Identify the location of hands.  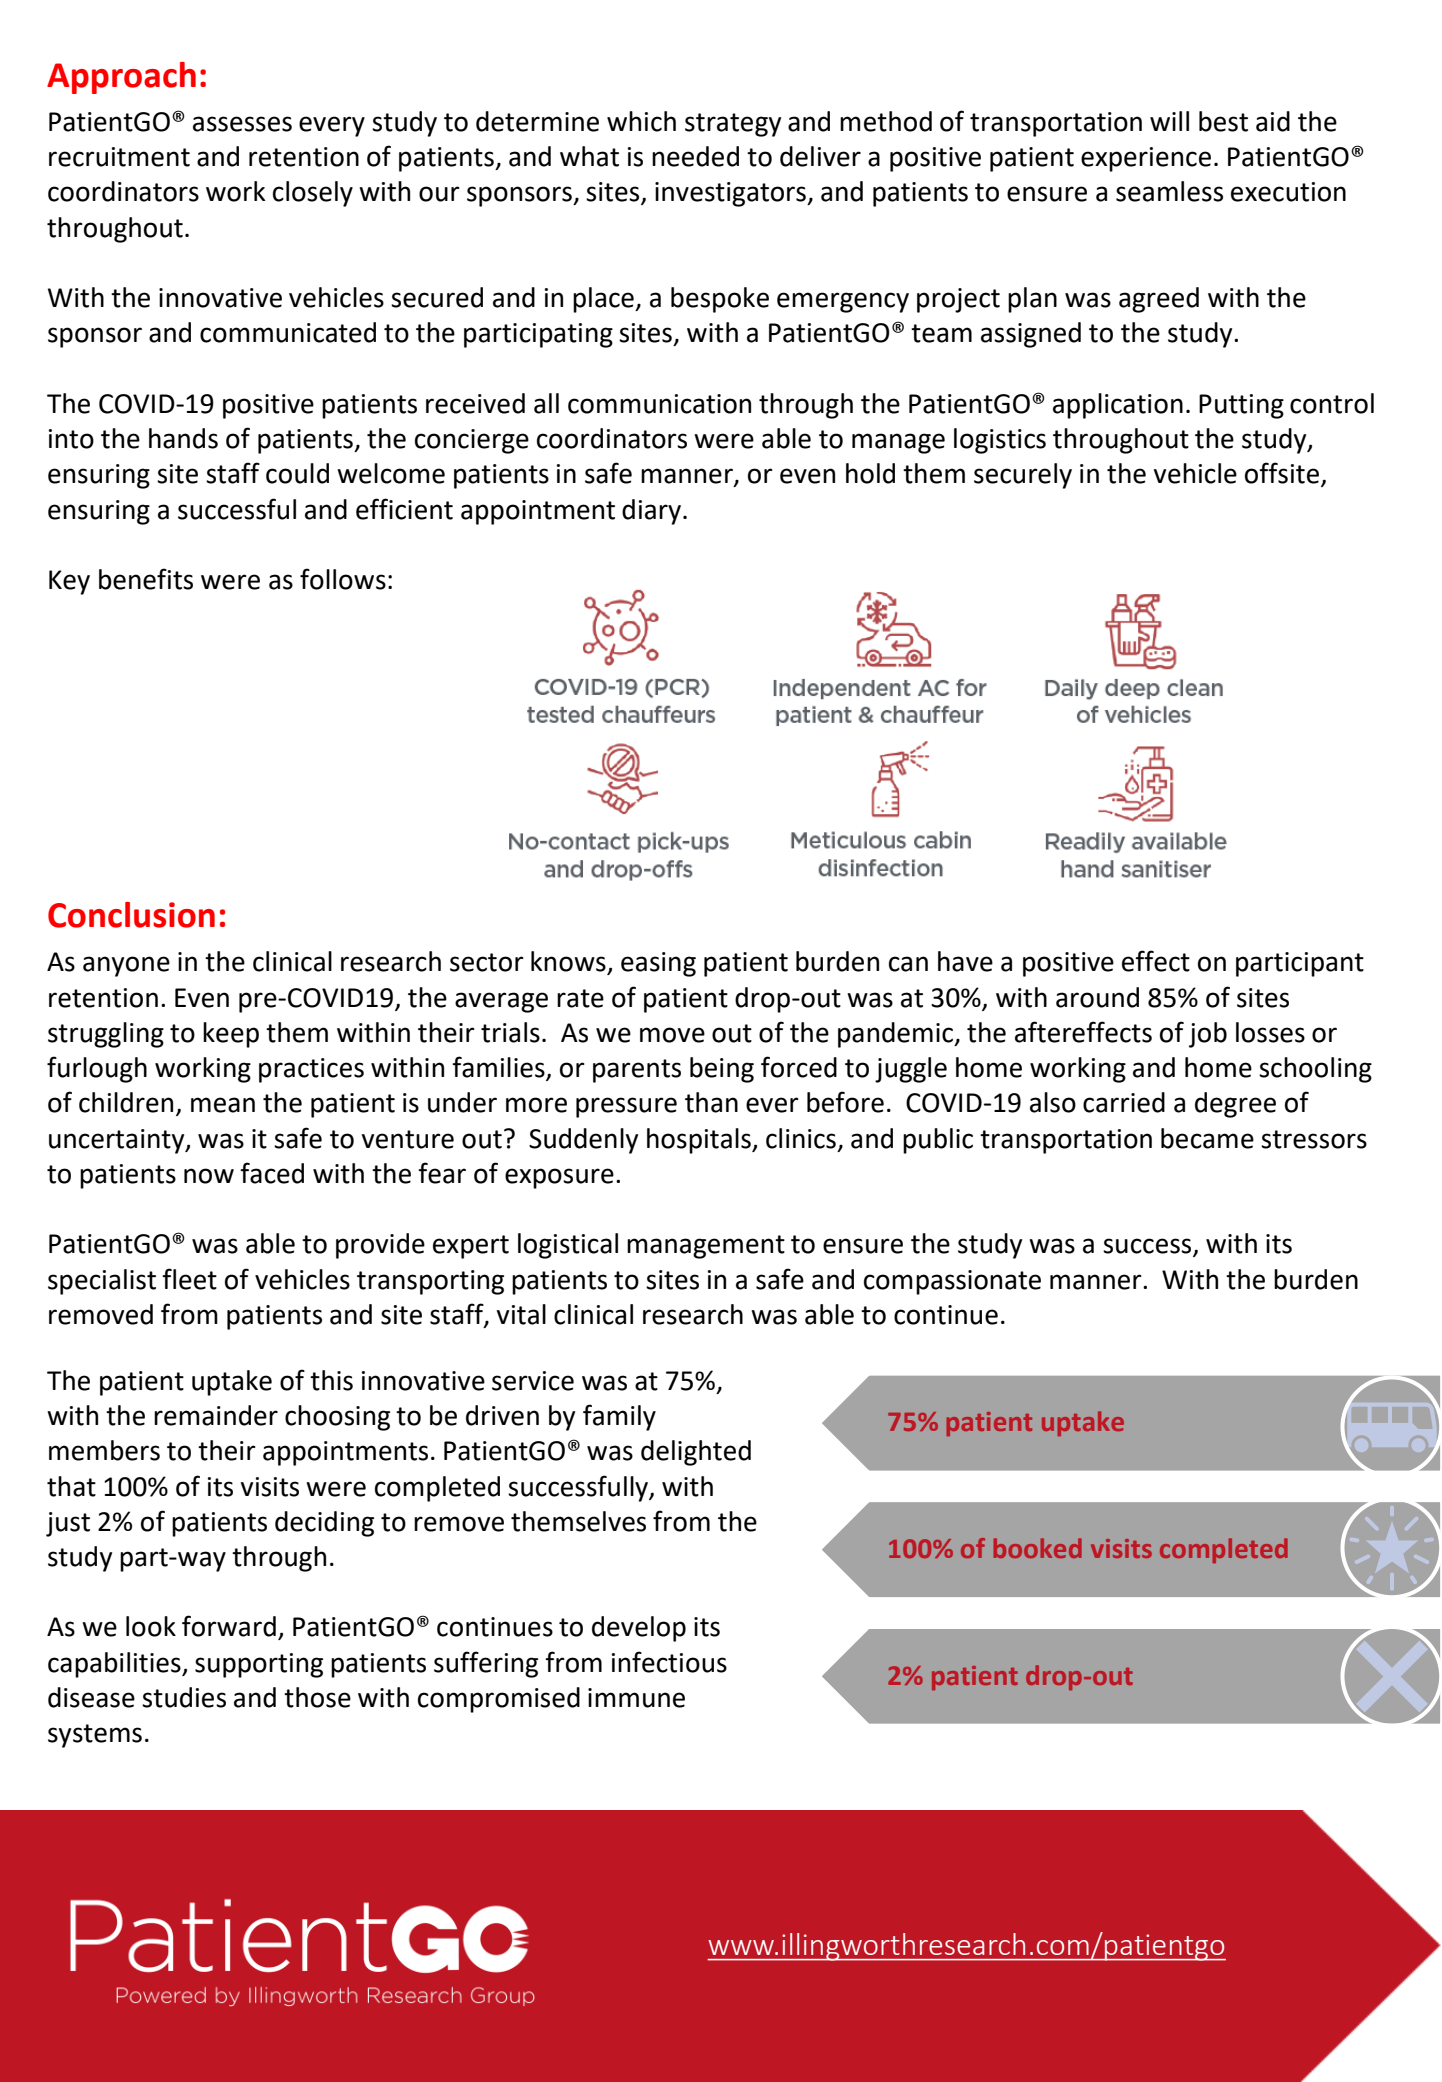
(183, 438).
